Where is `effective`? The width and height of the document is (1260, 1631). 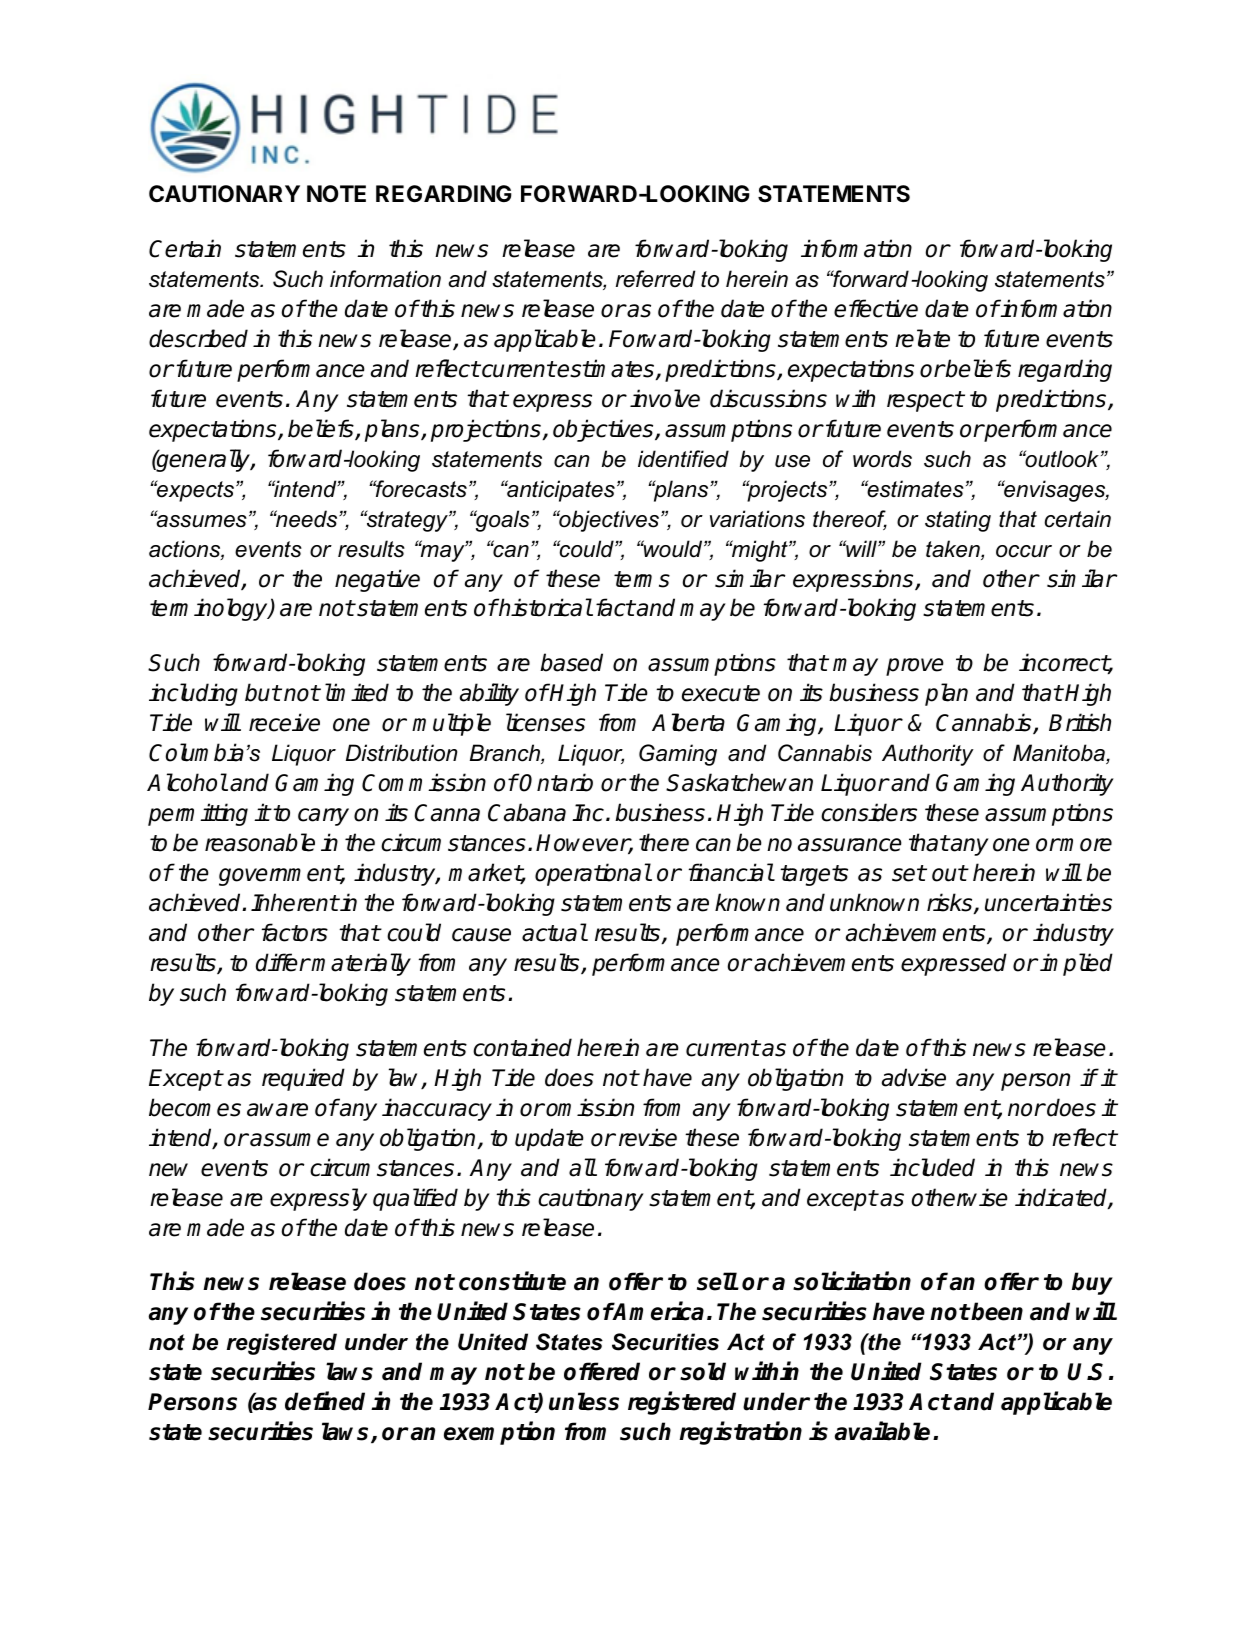 effective is located at coordinates (876, 308).
